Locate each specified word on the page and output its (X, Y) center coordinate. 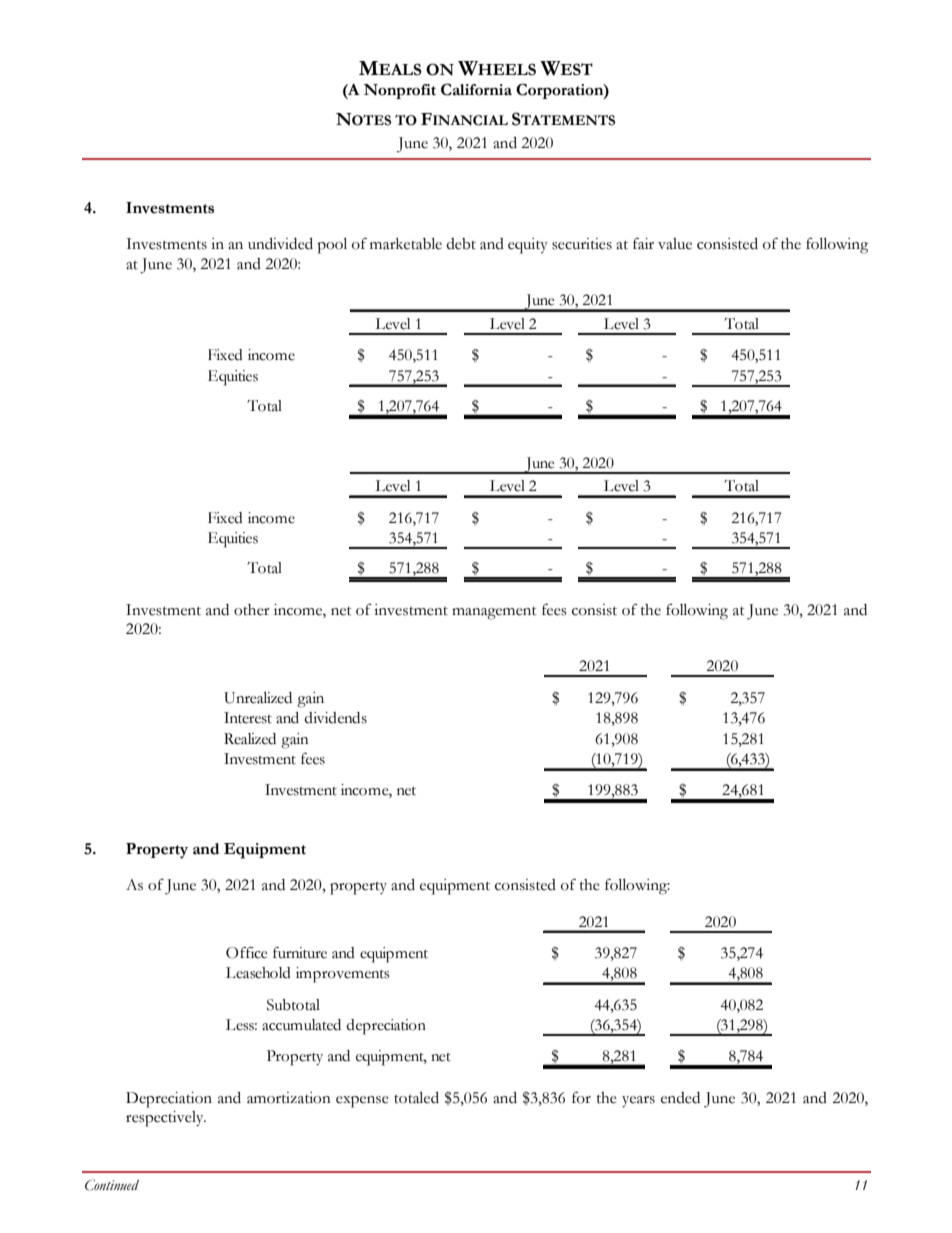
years (638, 1102)
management (494, 613)
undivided (280, 244)
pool (332, 246)
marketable (406, 244)
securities (582, 244)
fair (643, 243)
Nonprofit (399, 91)
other (252, 610)
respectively (166, 1119)
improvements (342, 975)
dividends (335, 718)
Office (247, 953)
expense (362, 1102)
